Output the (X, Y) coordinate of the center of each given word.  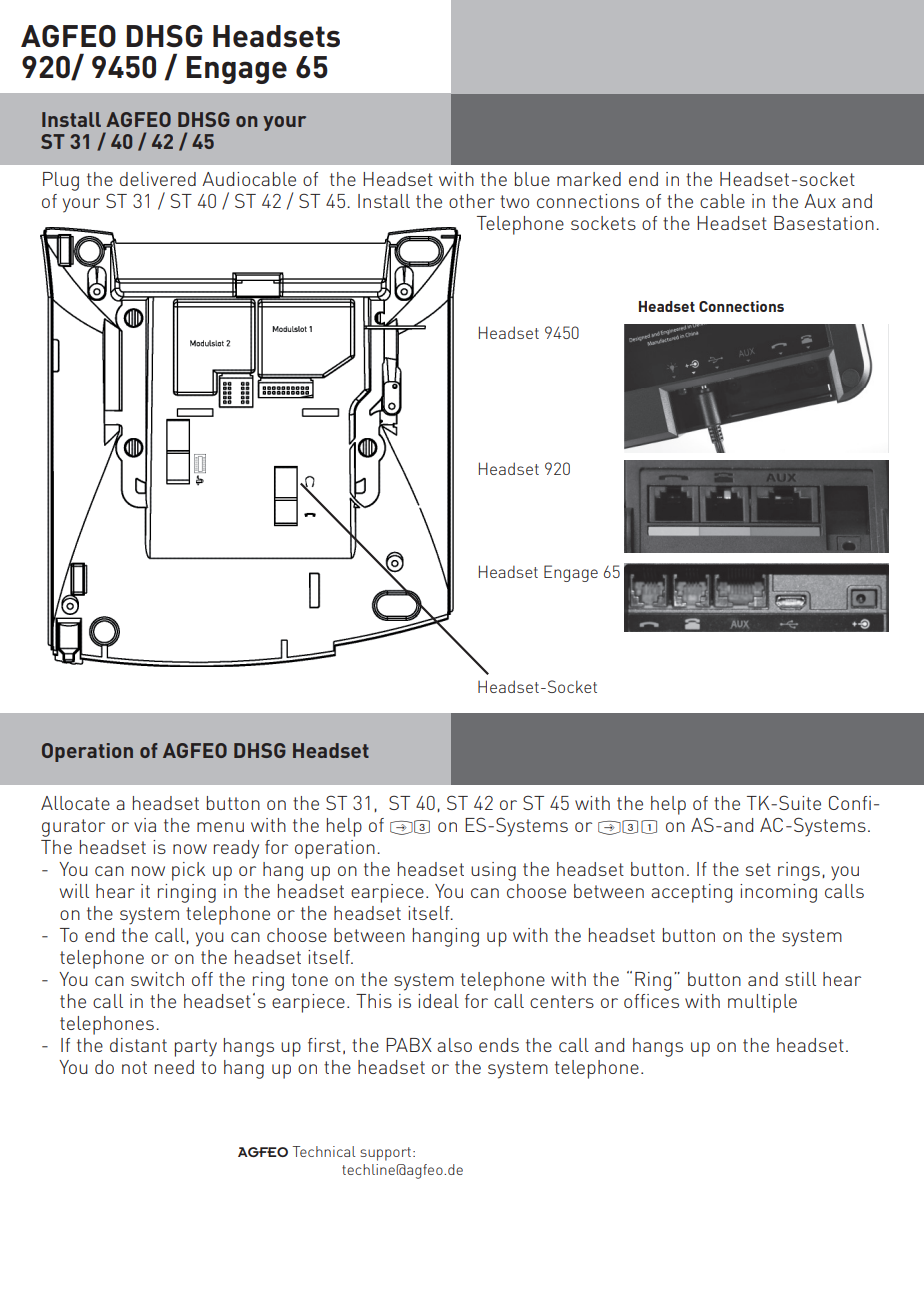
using (493, 871)
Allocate (75, 803)
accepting (691, 893)
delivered (158, 179)
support (387, 1154)
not (134, 1067)
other (472, 201)
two (514, 201)
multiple (762, 1003)
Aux (820, 201)
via (145, 825)
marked (589, 179)
